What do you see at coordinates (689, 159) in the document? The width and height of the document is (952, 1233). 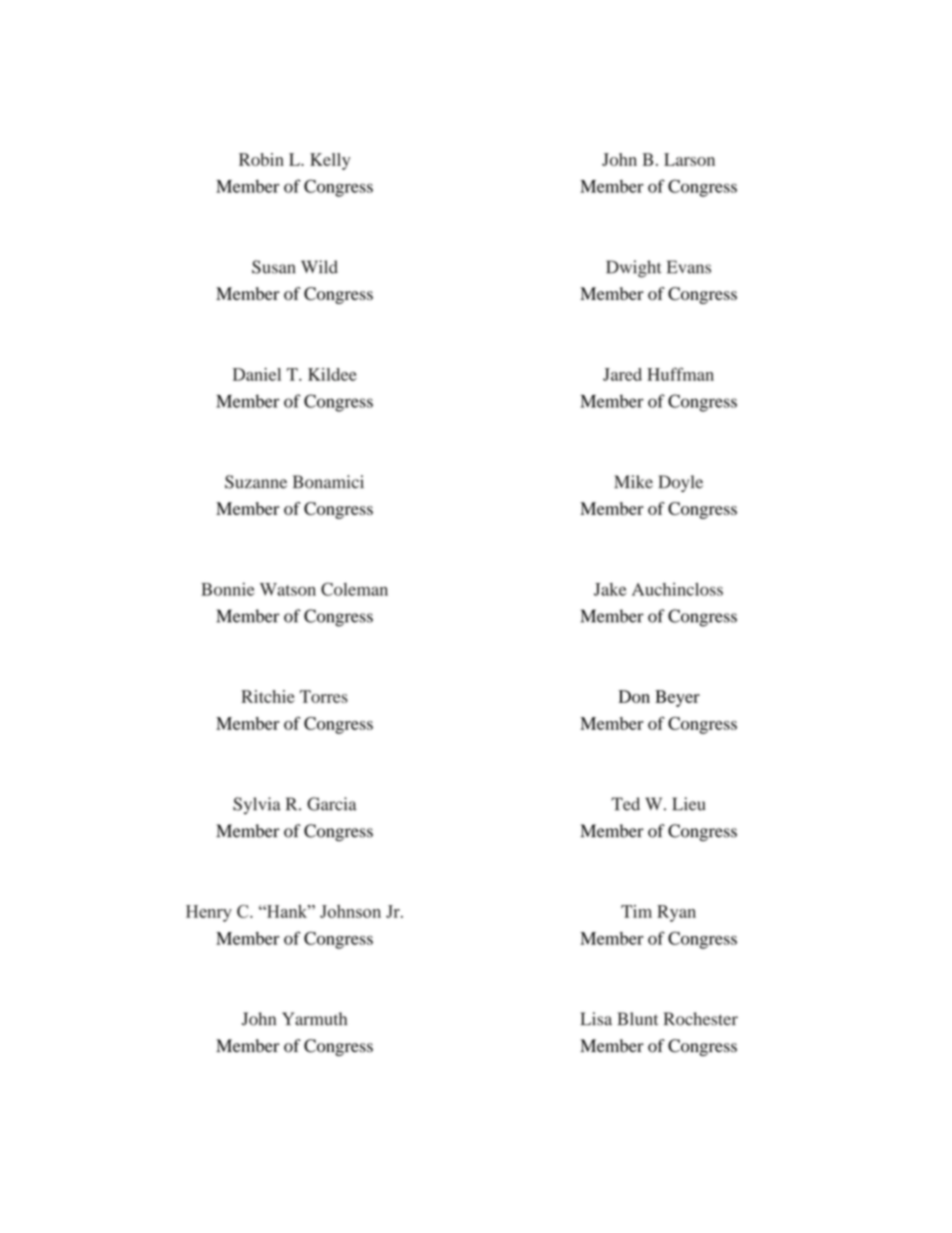 I see `Larson` at bounding box center [689, 159].
